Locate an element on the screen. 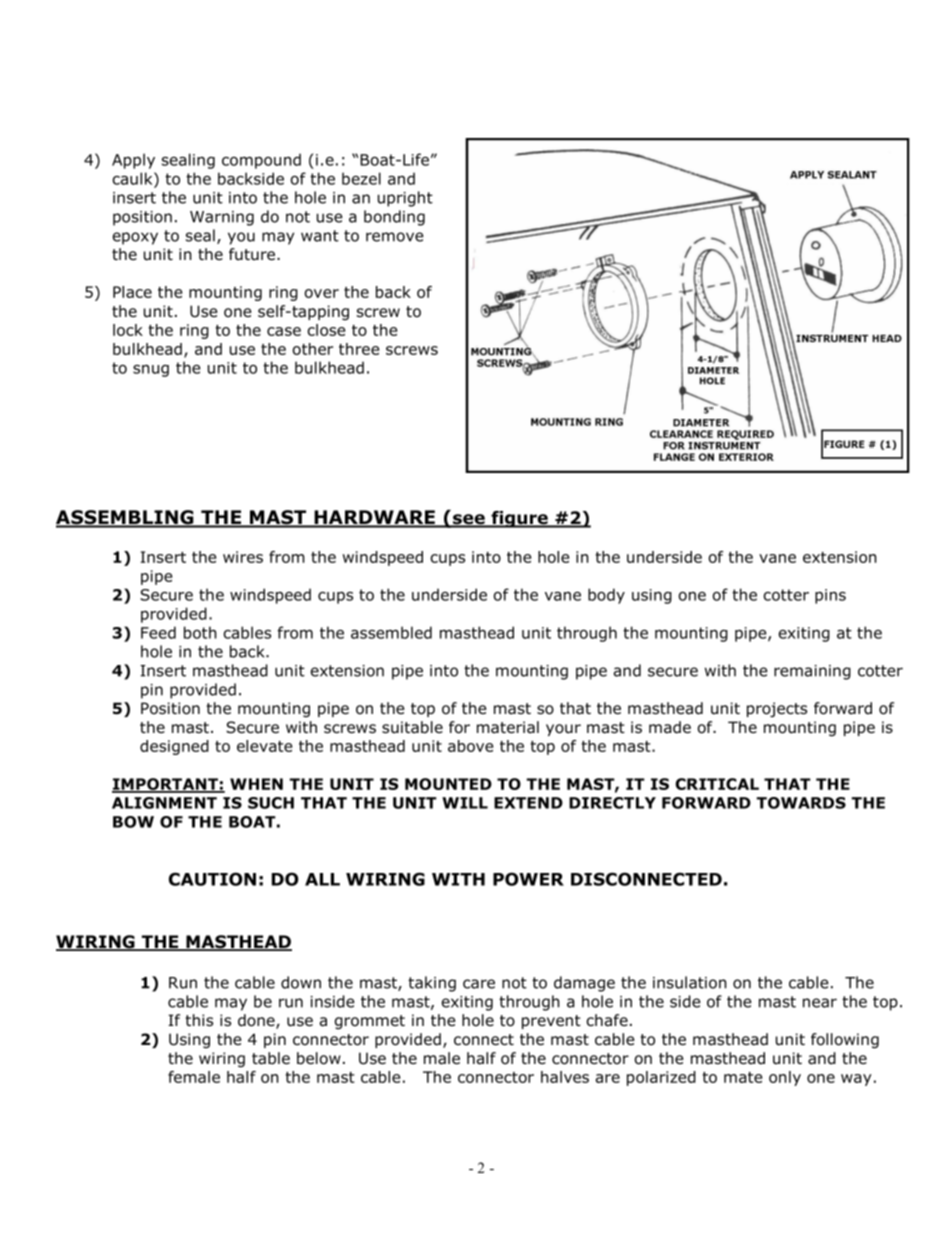  designed is located at coordinates (174, 747).
